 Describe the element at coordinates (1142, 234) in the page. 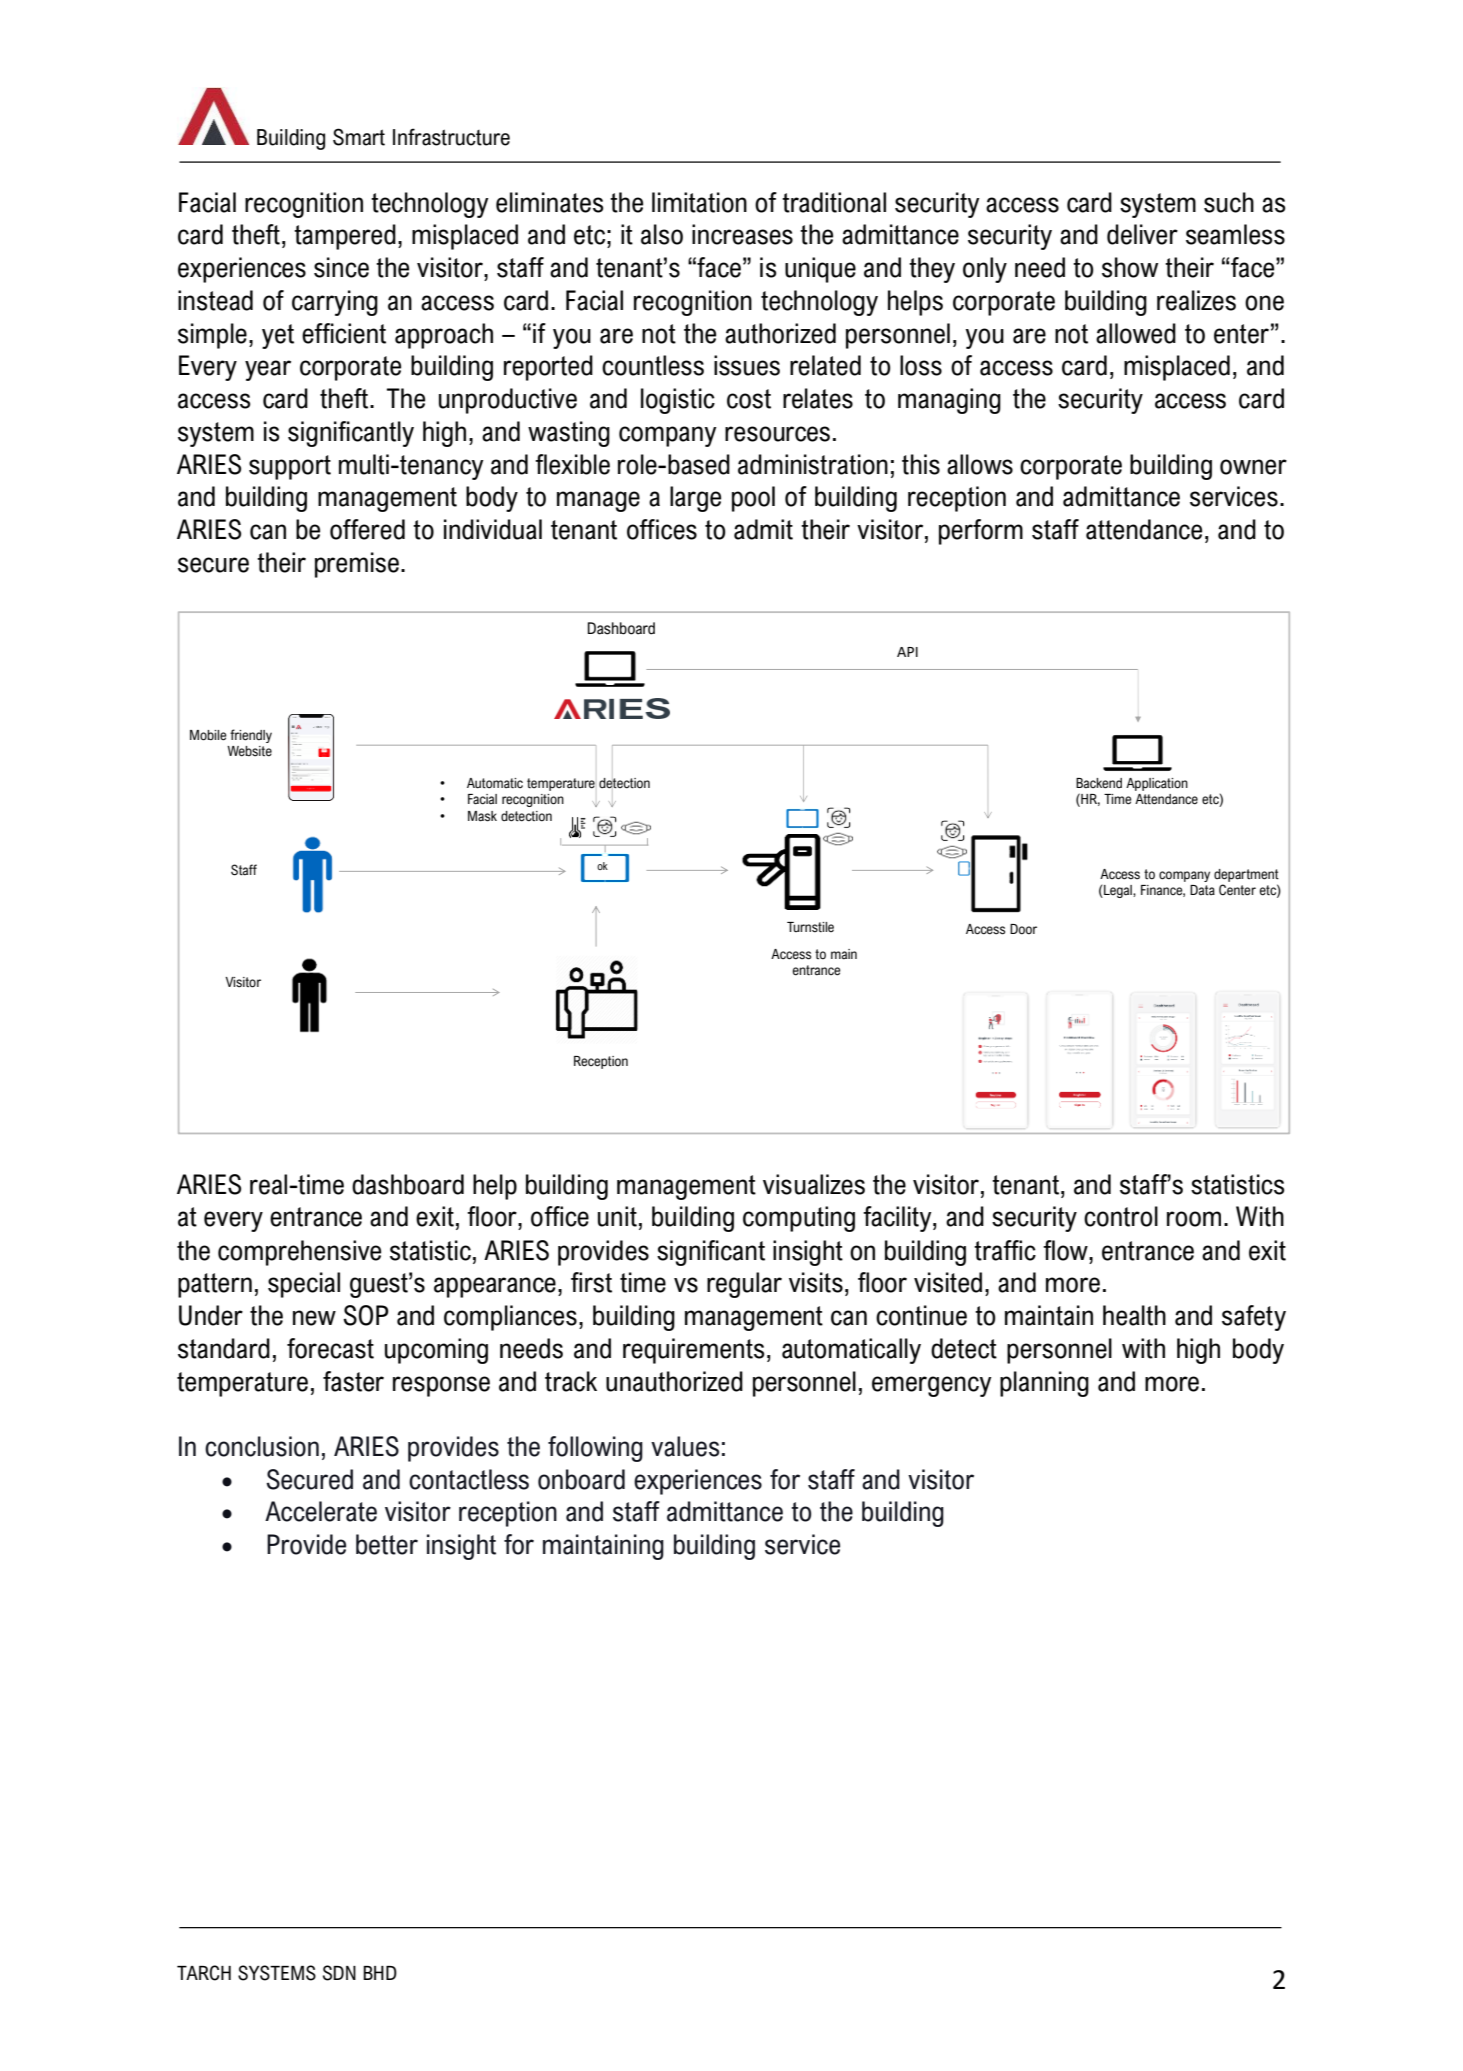

I see `deliver` at that location.
